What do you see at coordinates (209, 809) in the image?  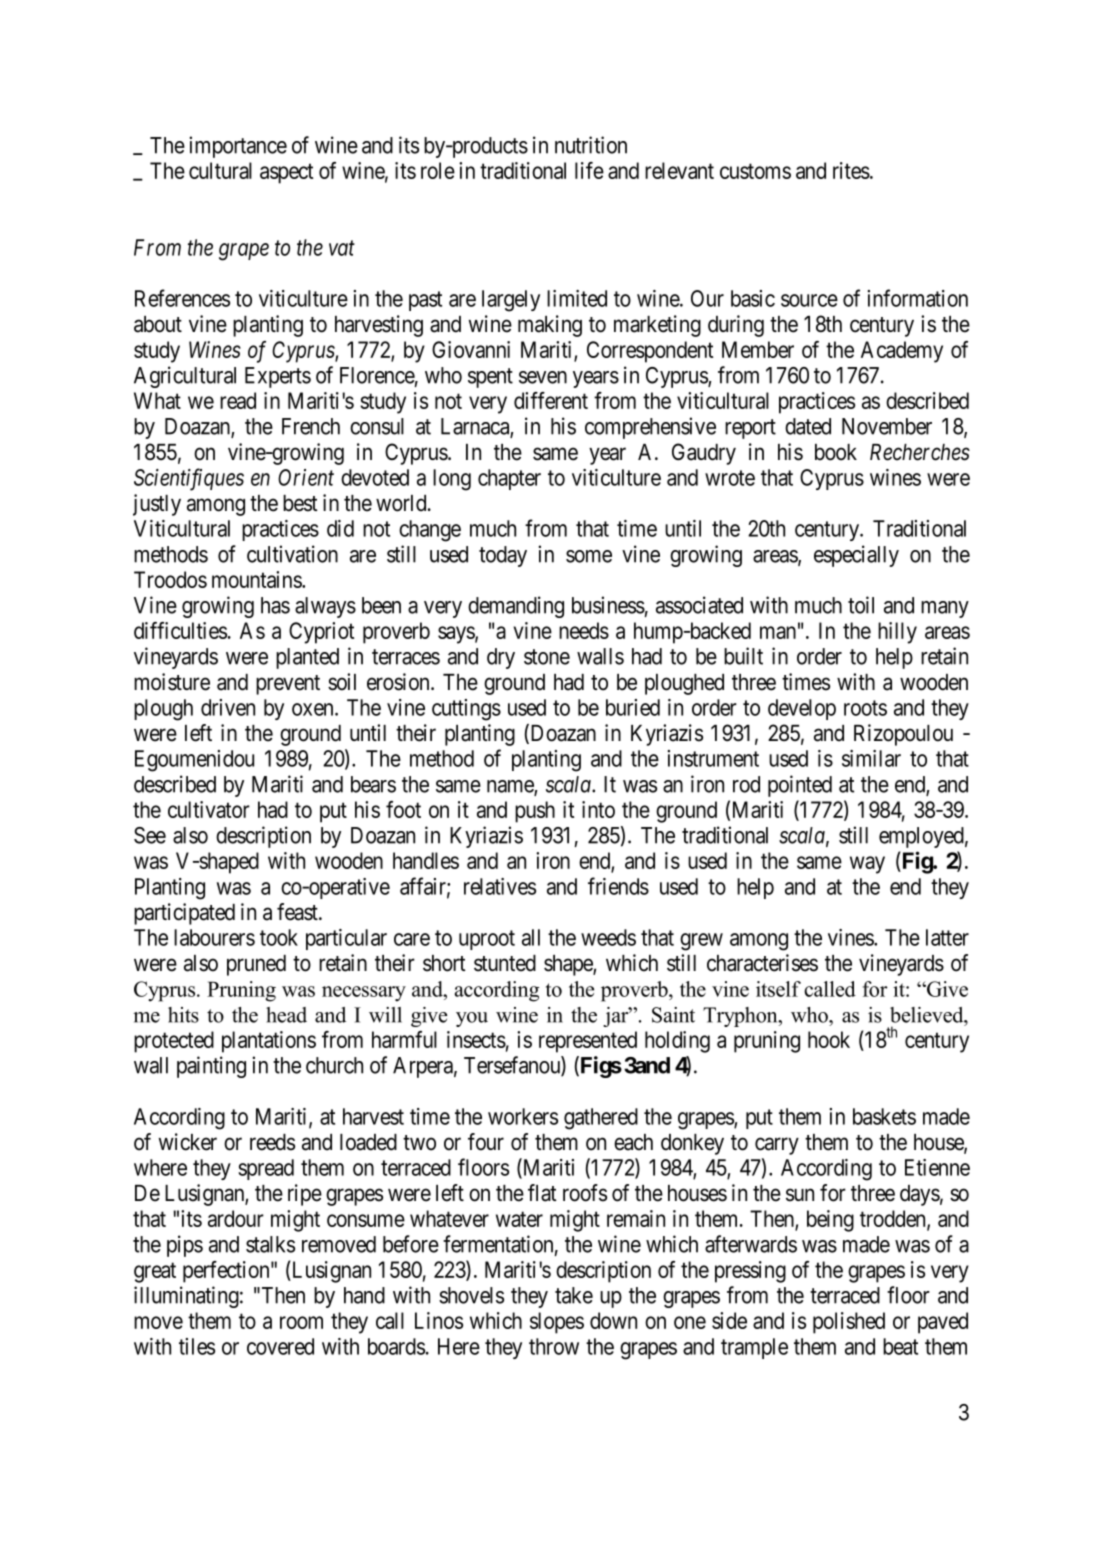 I see `cultivator` at bounding box center [209, 809].
